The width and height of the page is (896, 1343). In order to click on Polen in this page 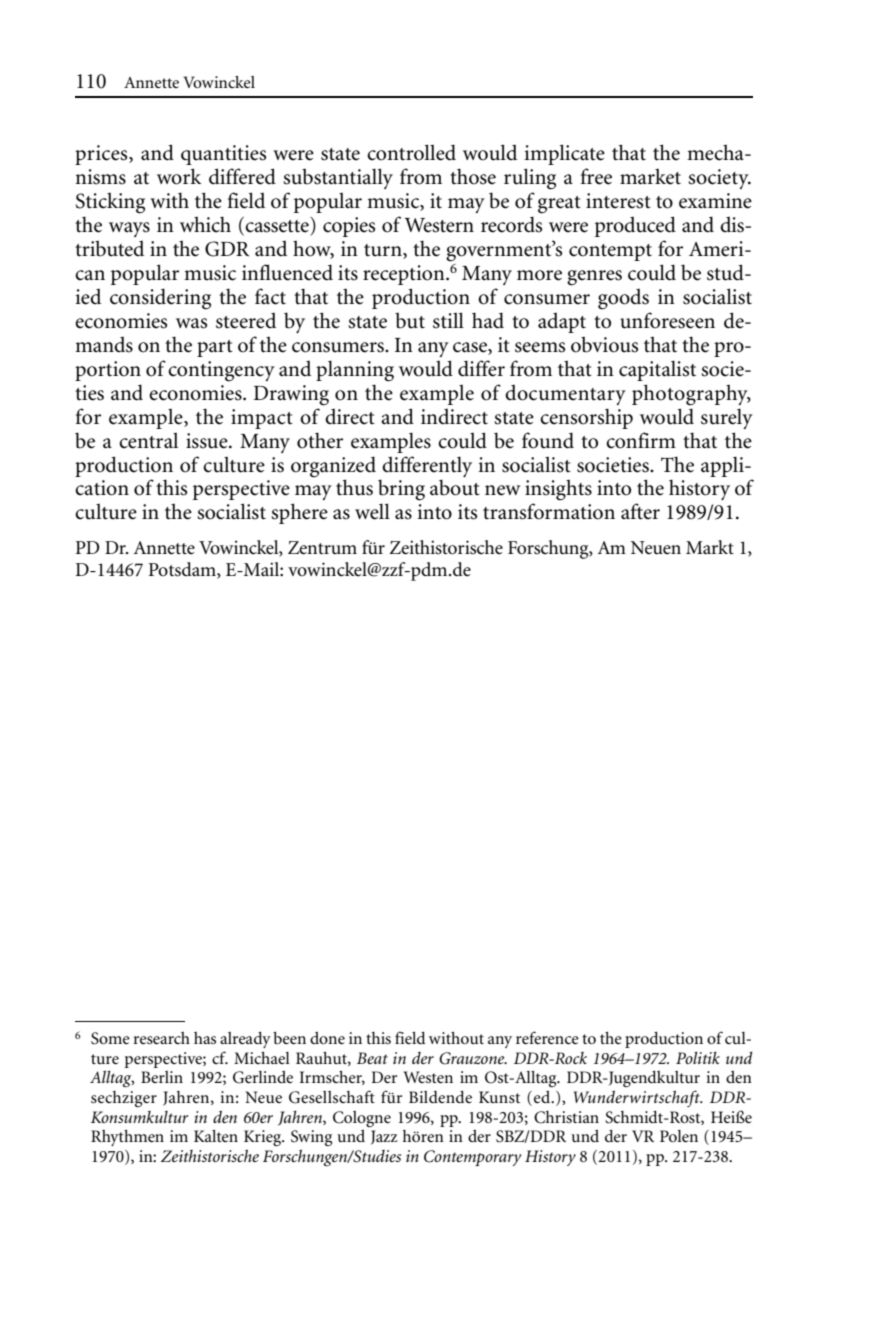, I will do `click(679, 1136)`.
